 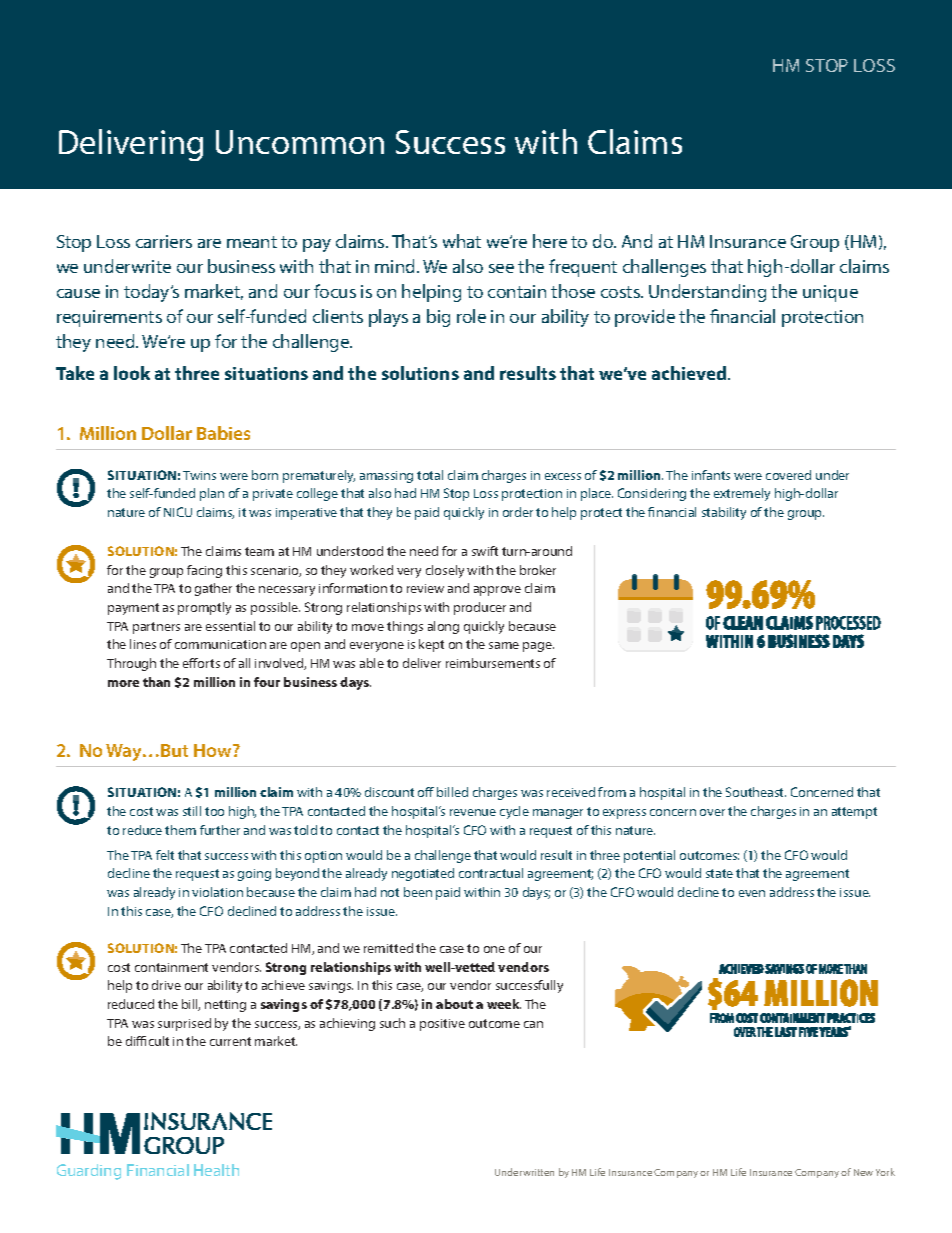 What do you see at coordinates (493, 663) in the document?
I see `reimbursements` at bounding box center [493, 663].
